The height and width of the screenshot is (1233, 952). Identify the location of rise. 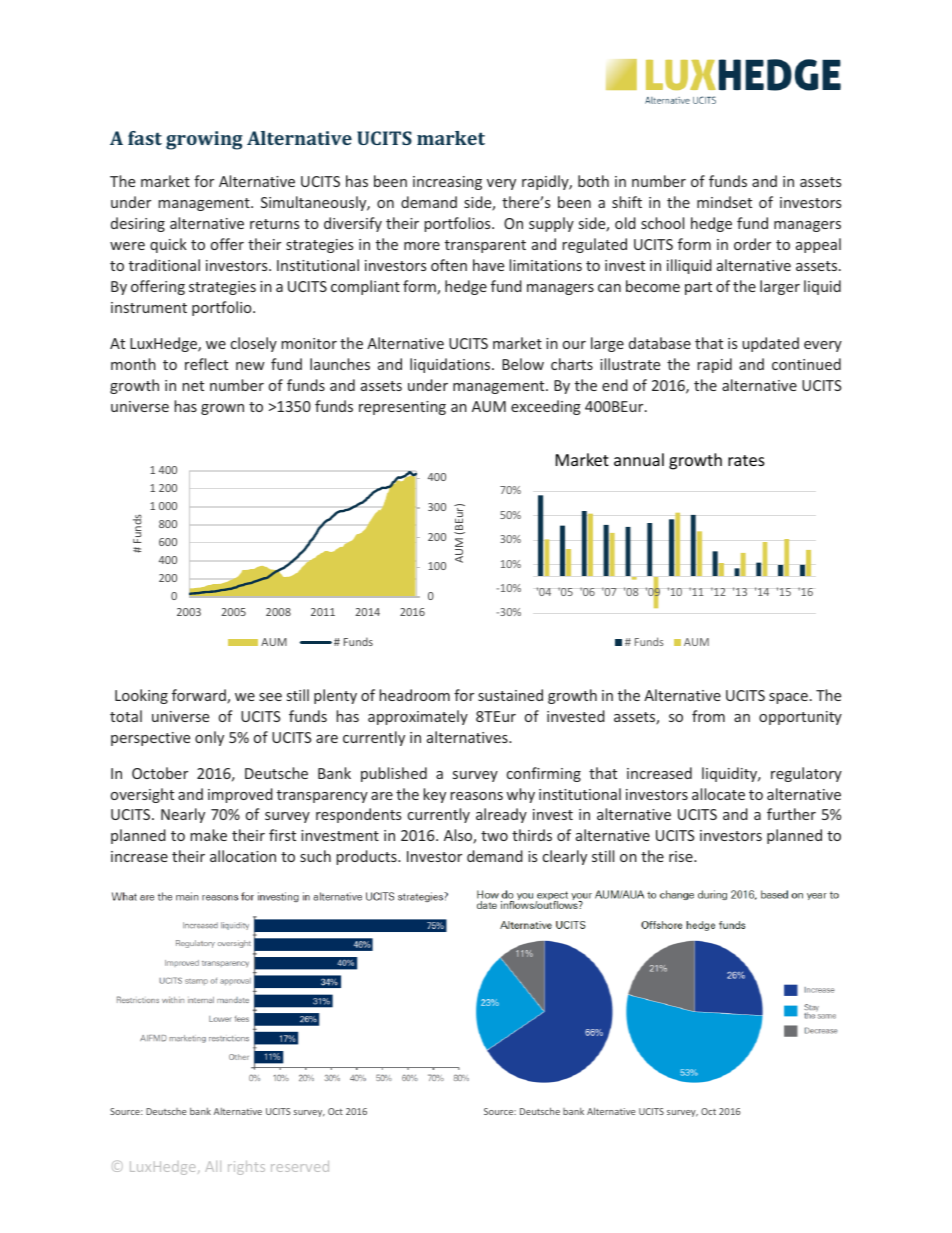
(682, 856).
